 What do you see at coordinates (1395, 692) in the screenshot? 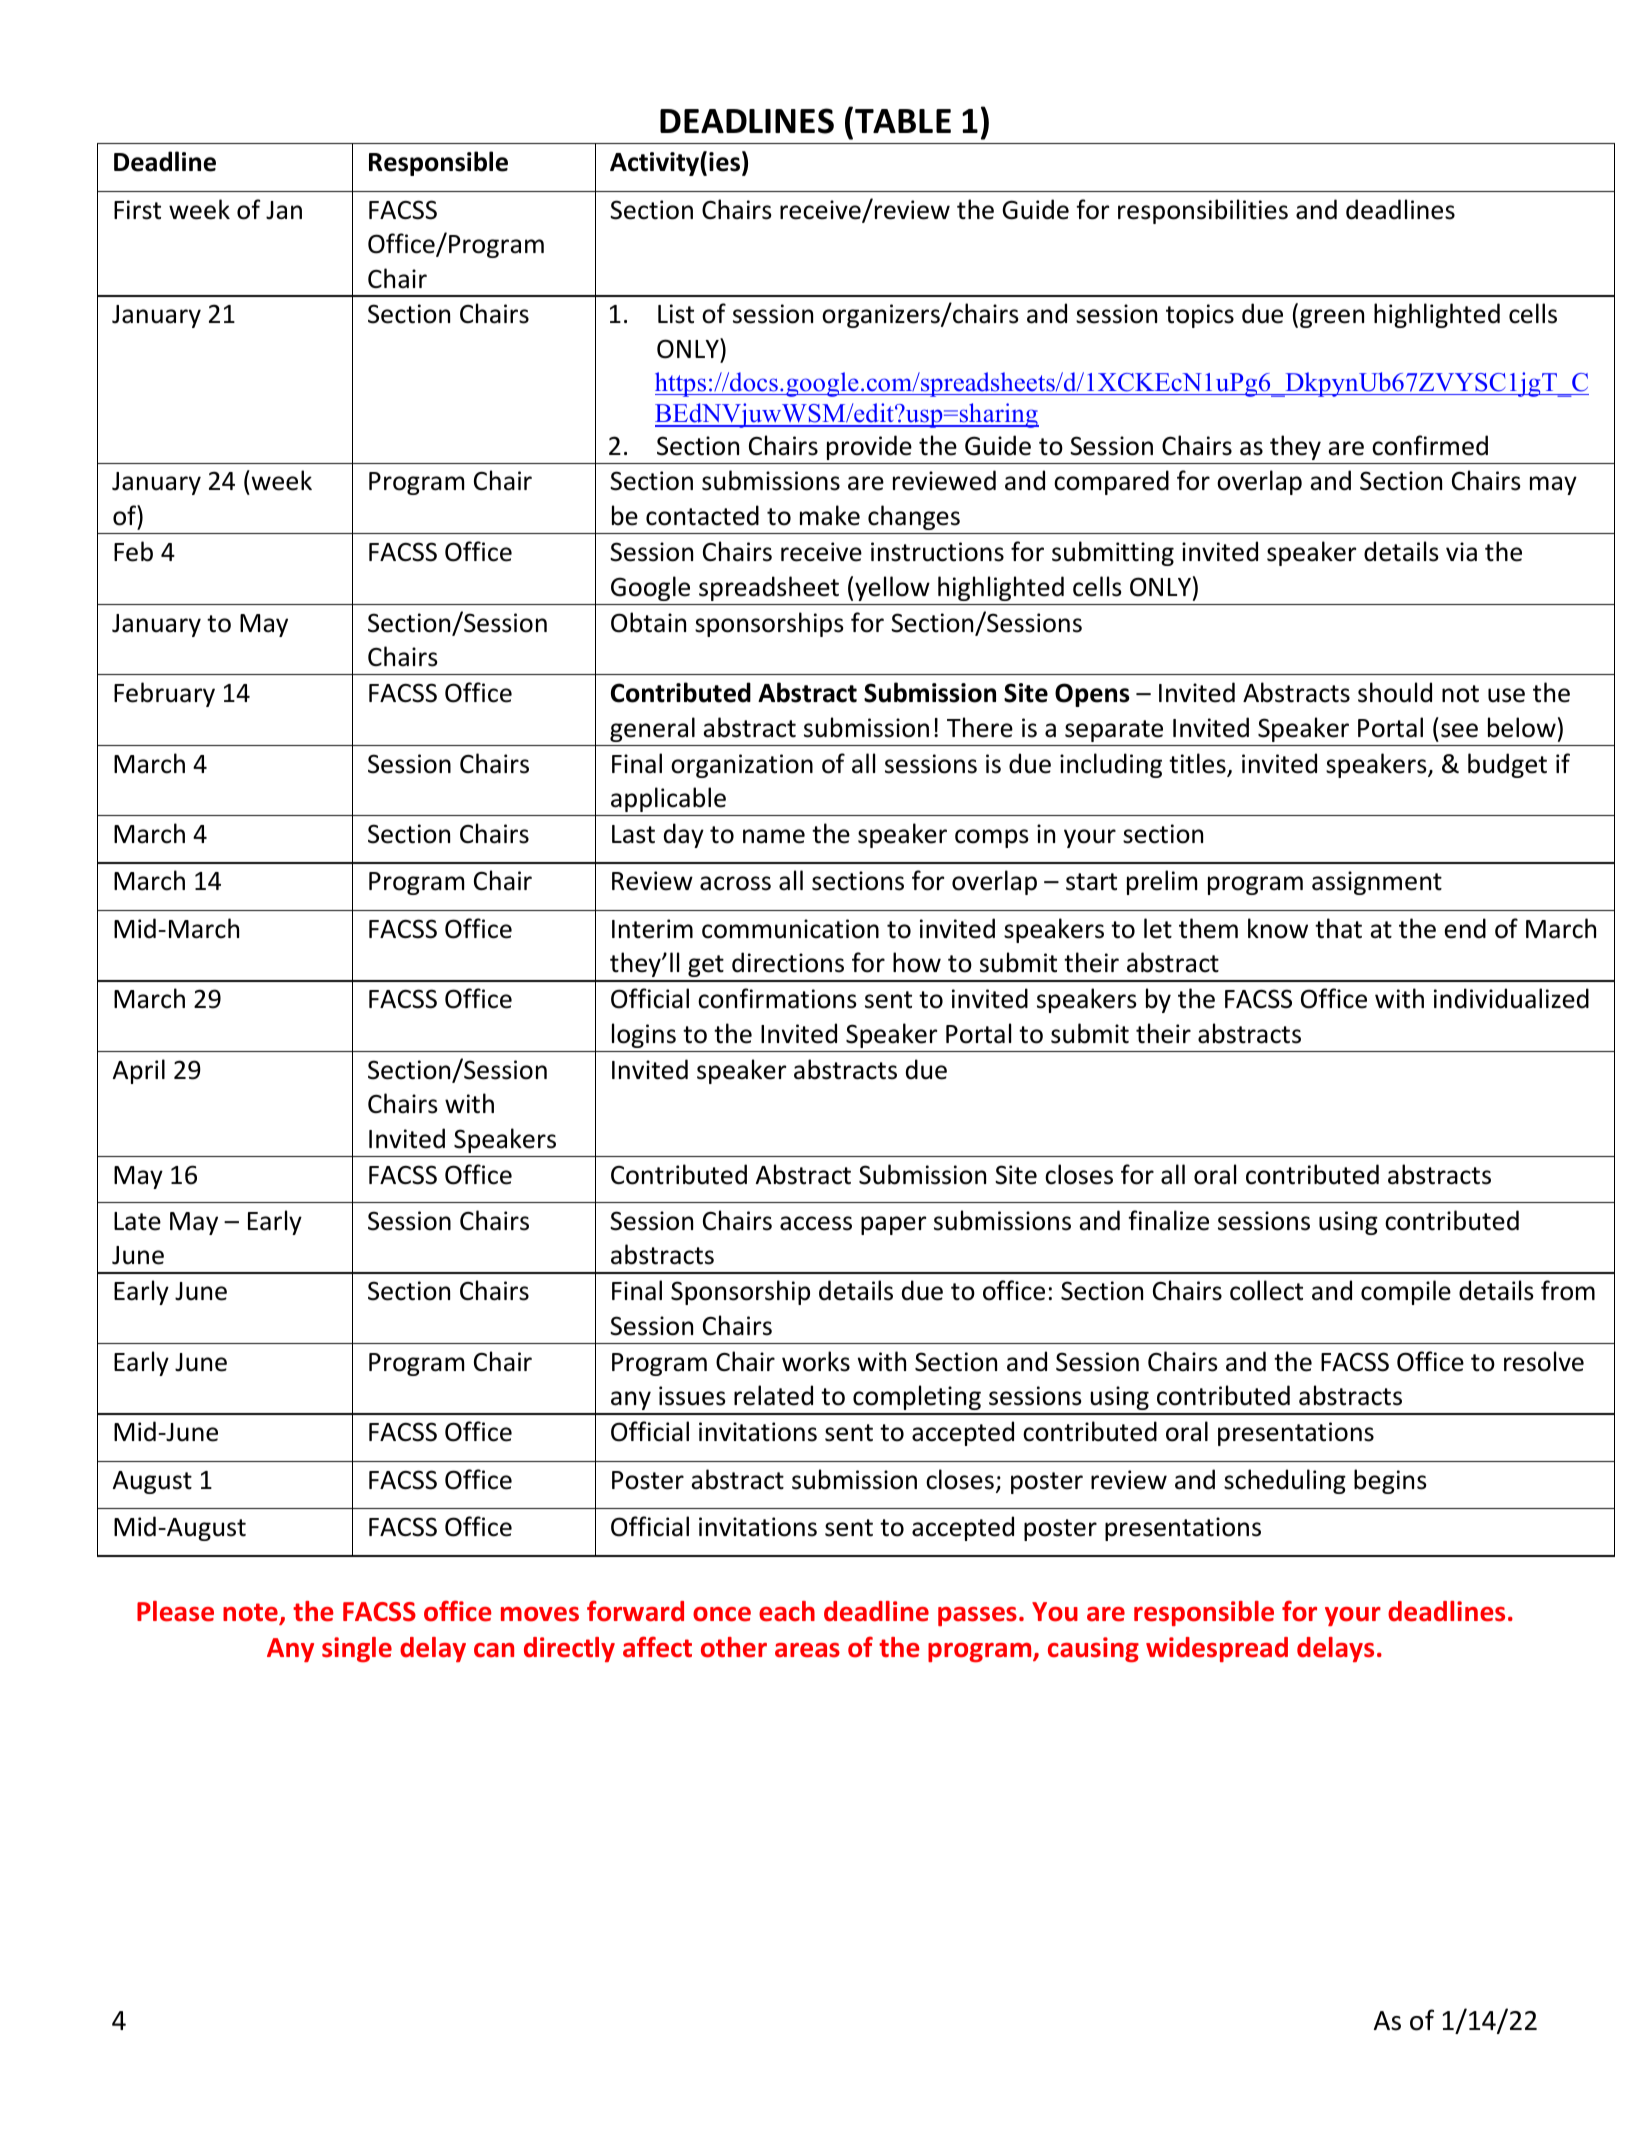
I see `should` at bounding box center [1395, 692].
